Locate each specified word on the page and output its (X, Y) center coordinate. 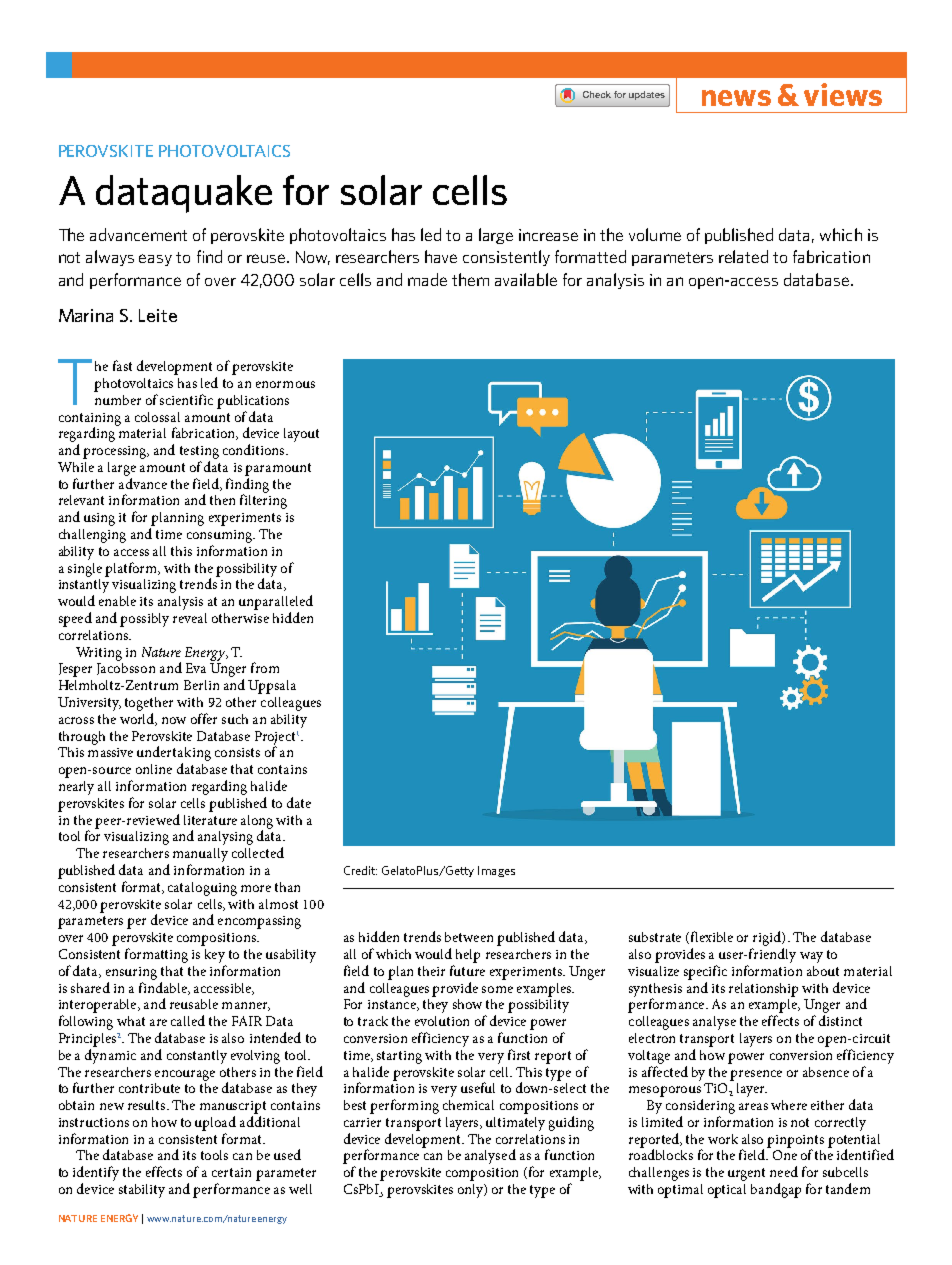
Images (496, 871)
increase (548, 235)
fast (122, 365)
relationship (763, 990)
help (468, 956)
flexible (710, 937)
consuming (220, 536)
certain (231, 1172)
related (743, 256)
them (470, 279)
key (215, 956)
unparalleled (276, 602)
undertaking (174, 755)
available (526, 279)
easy (155, 260)
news (736, 98)
